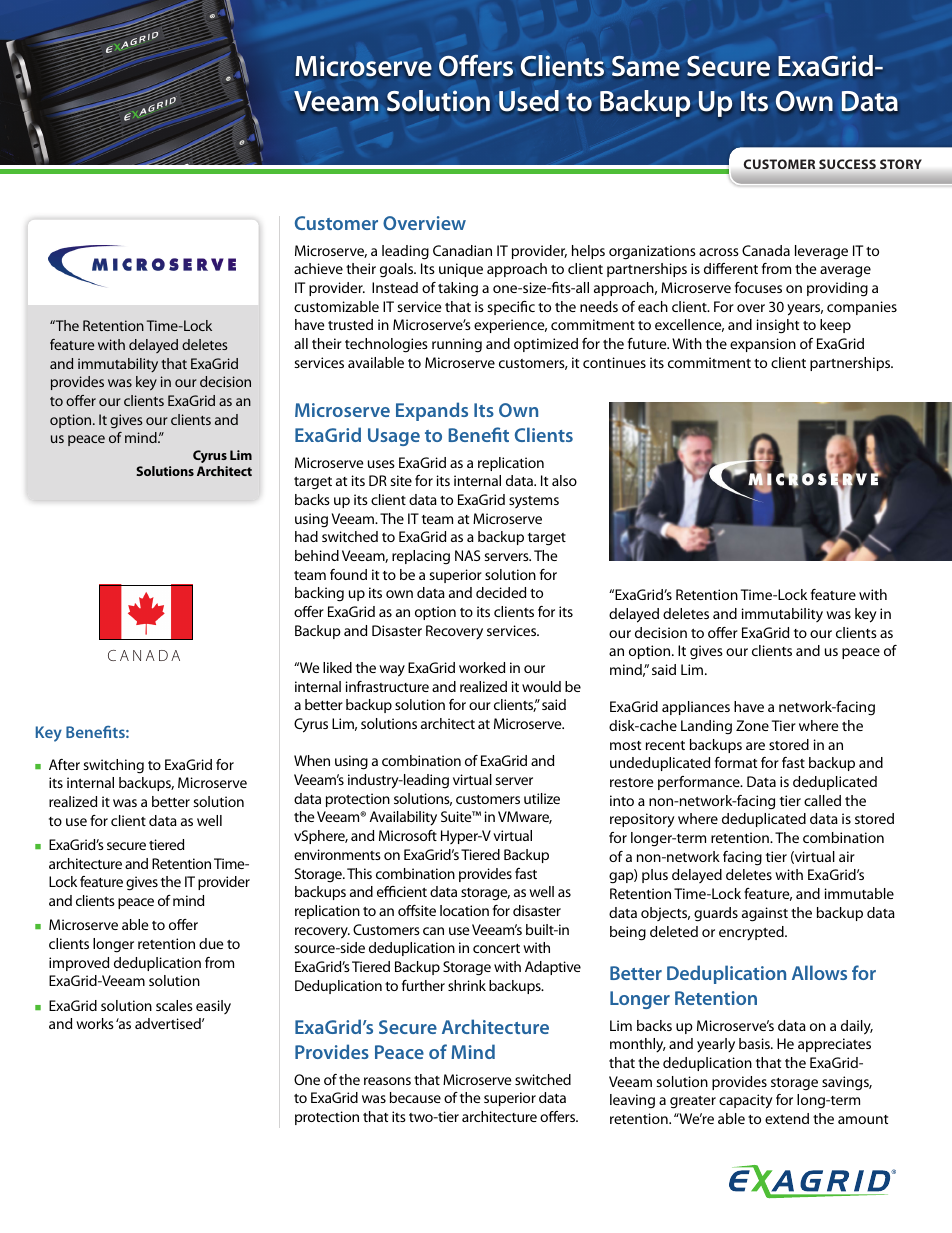 This screenshot has width=952, height=1233. Describe the element at coordinates (415, 1097) in the screenshot. I see `because` at that location.
